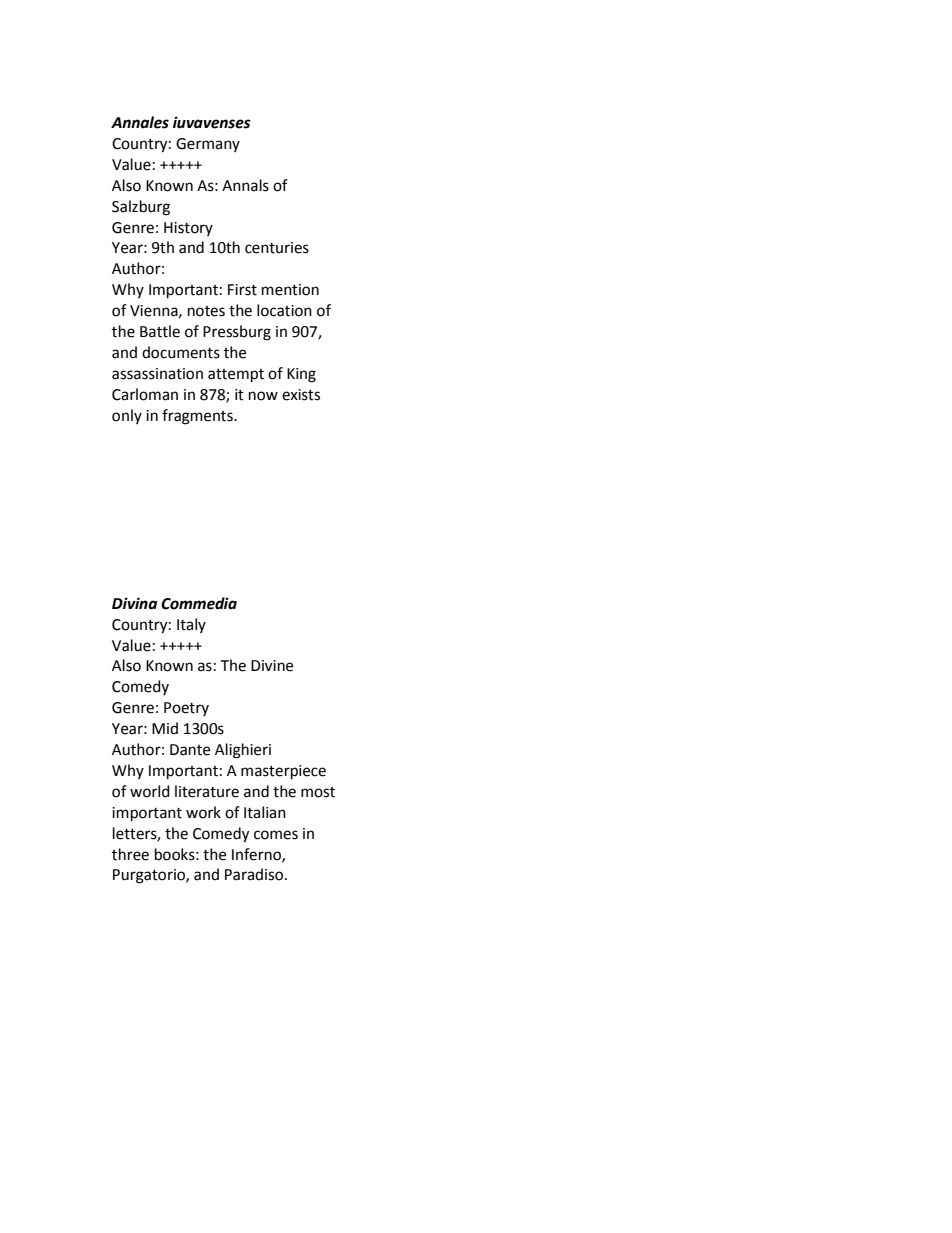  What do you see at coordinates (276, 835) in the screenshot?
I see `comes` at bounding box center [276, 835].
